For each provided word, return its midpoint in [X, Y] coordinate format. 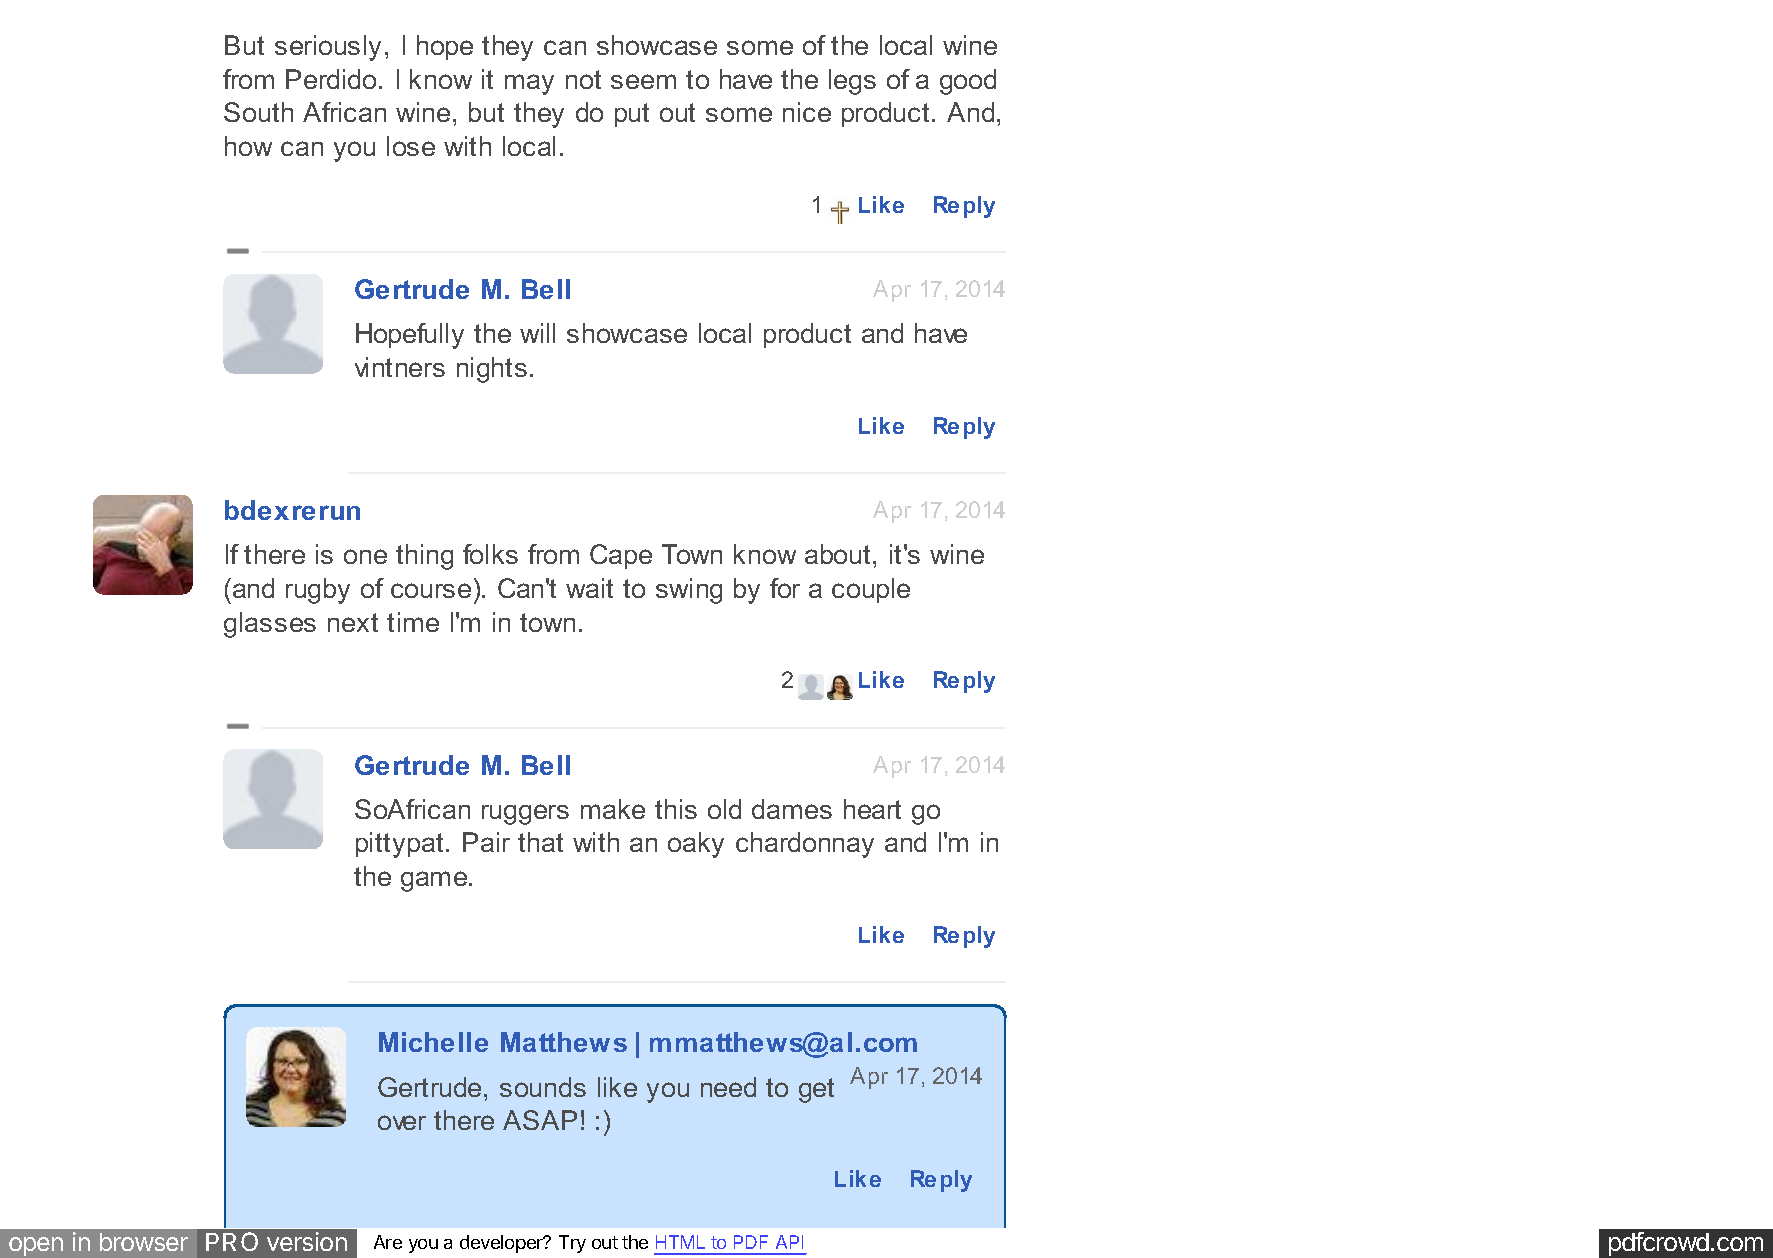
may [529, 84]
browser [144, 1242]
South [258, 112]
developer [502, 1244]
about [837, 554]
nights [492, 370]
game [435, 881]
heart [872, 809]
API [789, 1242]
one [365, 556]
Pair [486, 842]
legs [852, 82]
